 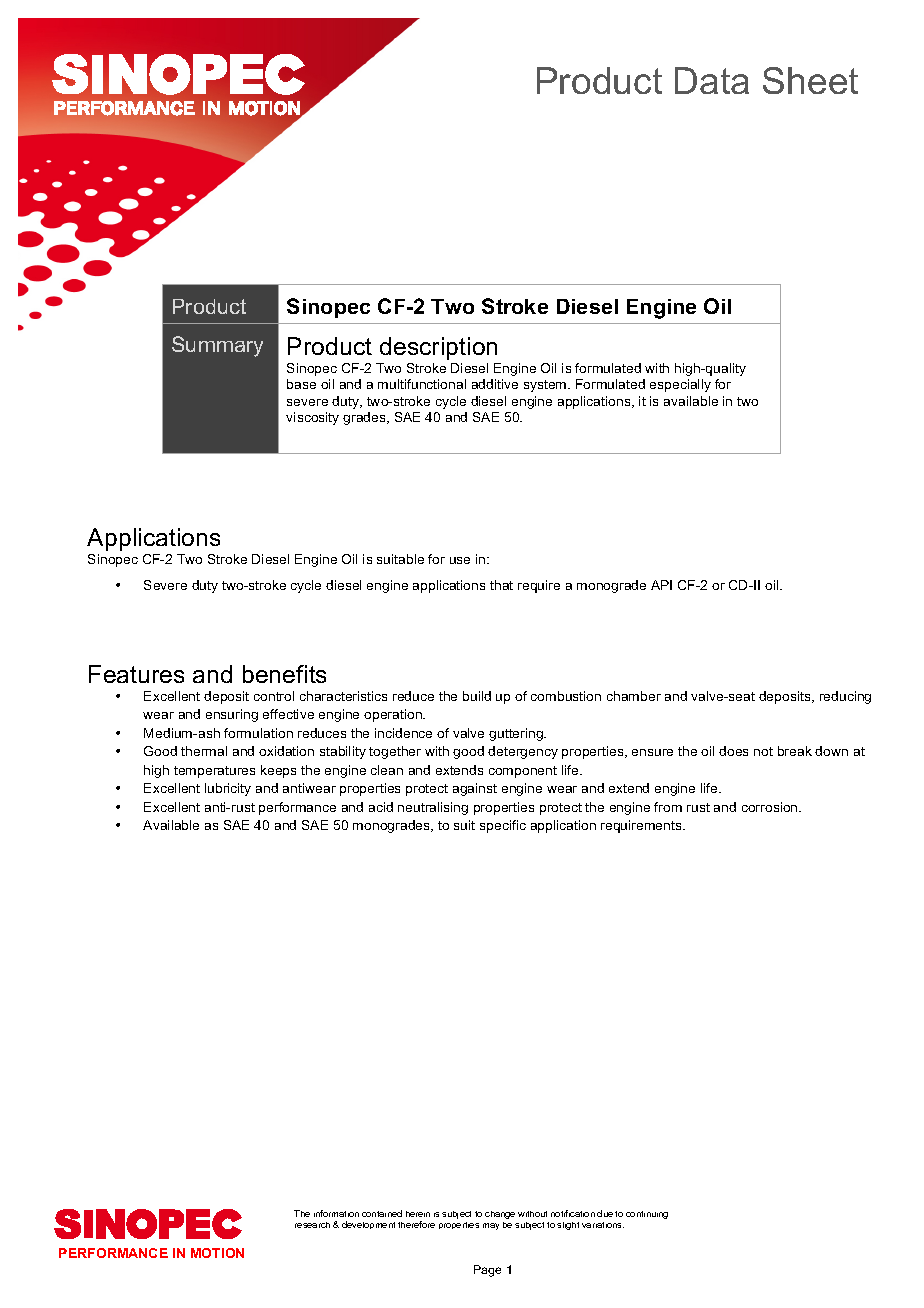 I want to click on base, so click(x=301, y=384).
